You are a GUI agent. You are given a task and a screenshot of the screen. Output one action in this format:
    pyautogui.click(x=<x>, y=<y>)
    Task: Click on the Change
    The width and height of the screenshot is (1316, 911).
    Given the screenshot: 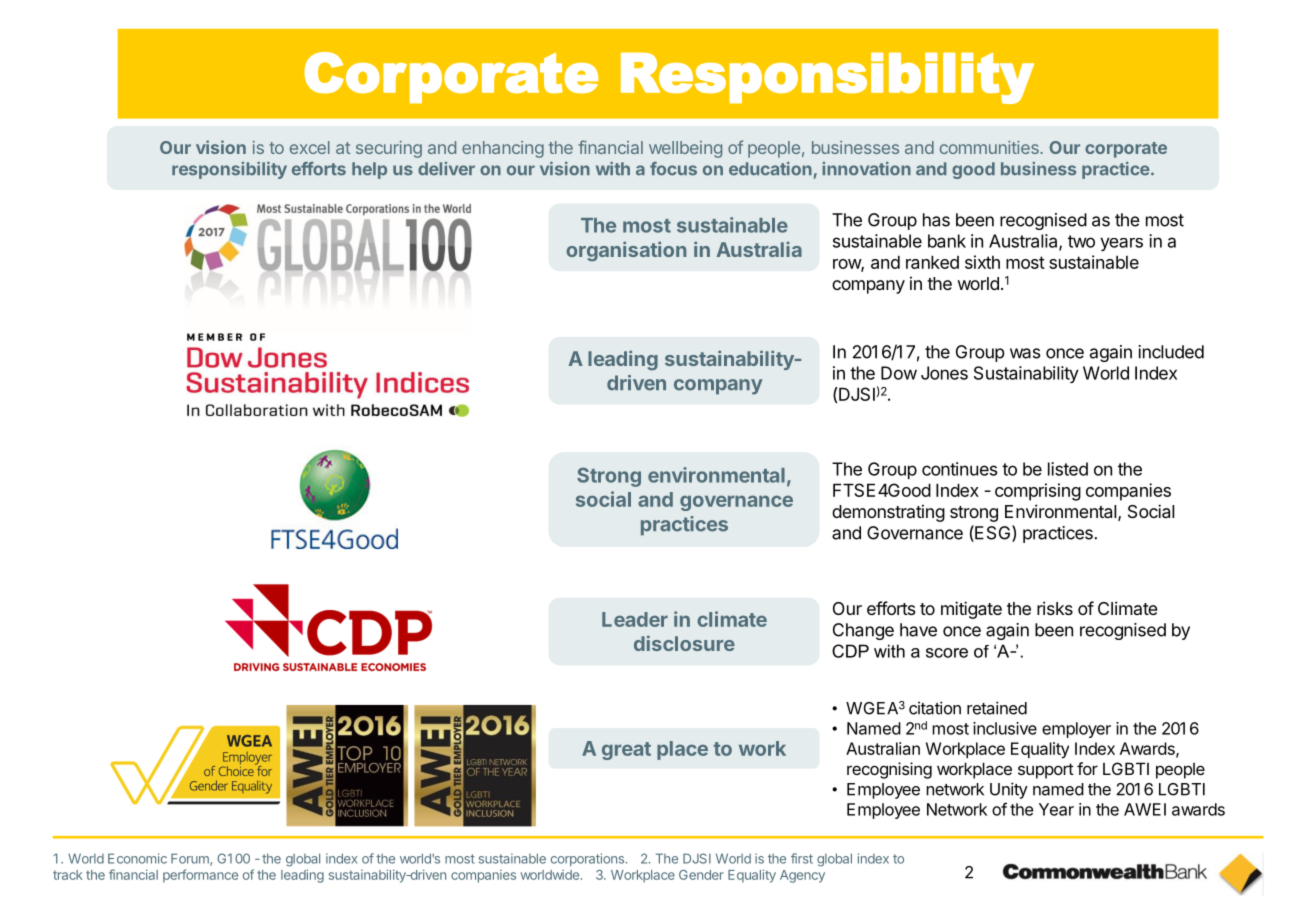 What is the action you would take?
    pyautogui.click(x=863, y=631)
